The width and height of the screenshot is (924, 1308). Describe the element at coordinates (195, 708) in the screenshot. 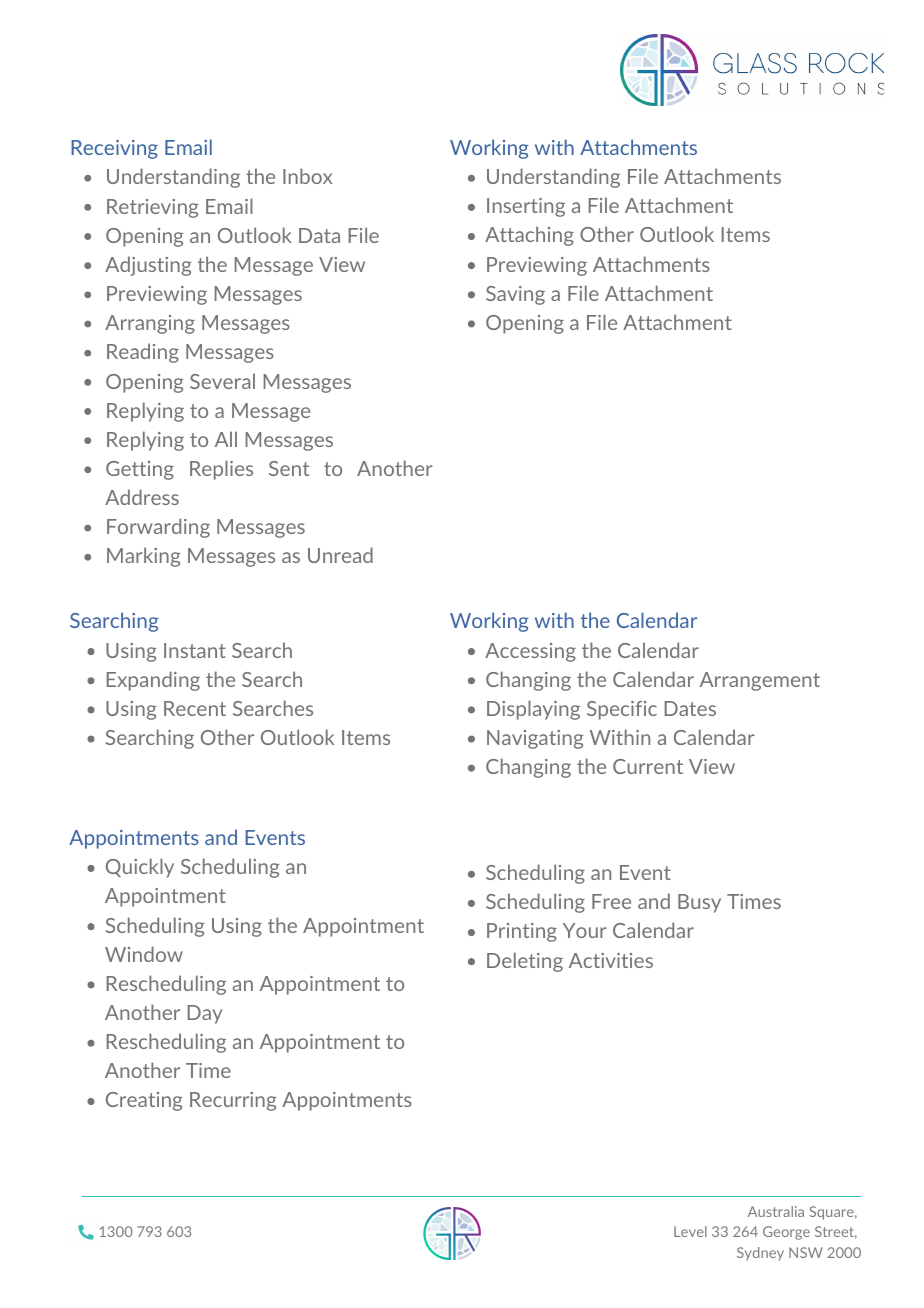

I see `Recent` at that location.
